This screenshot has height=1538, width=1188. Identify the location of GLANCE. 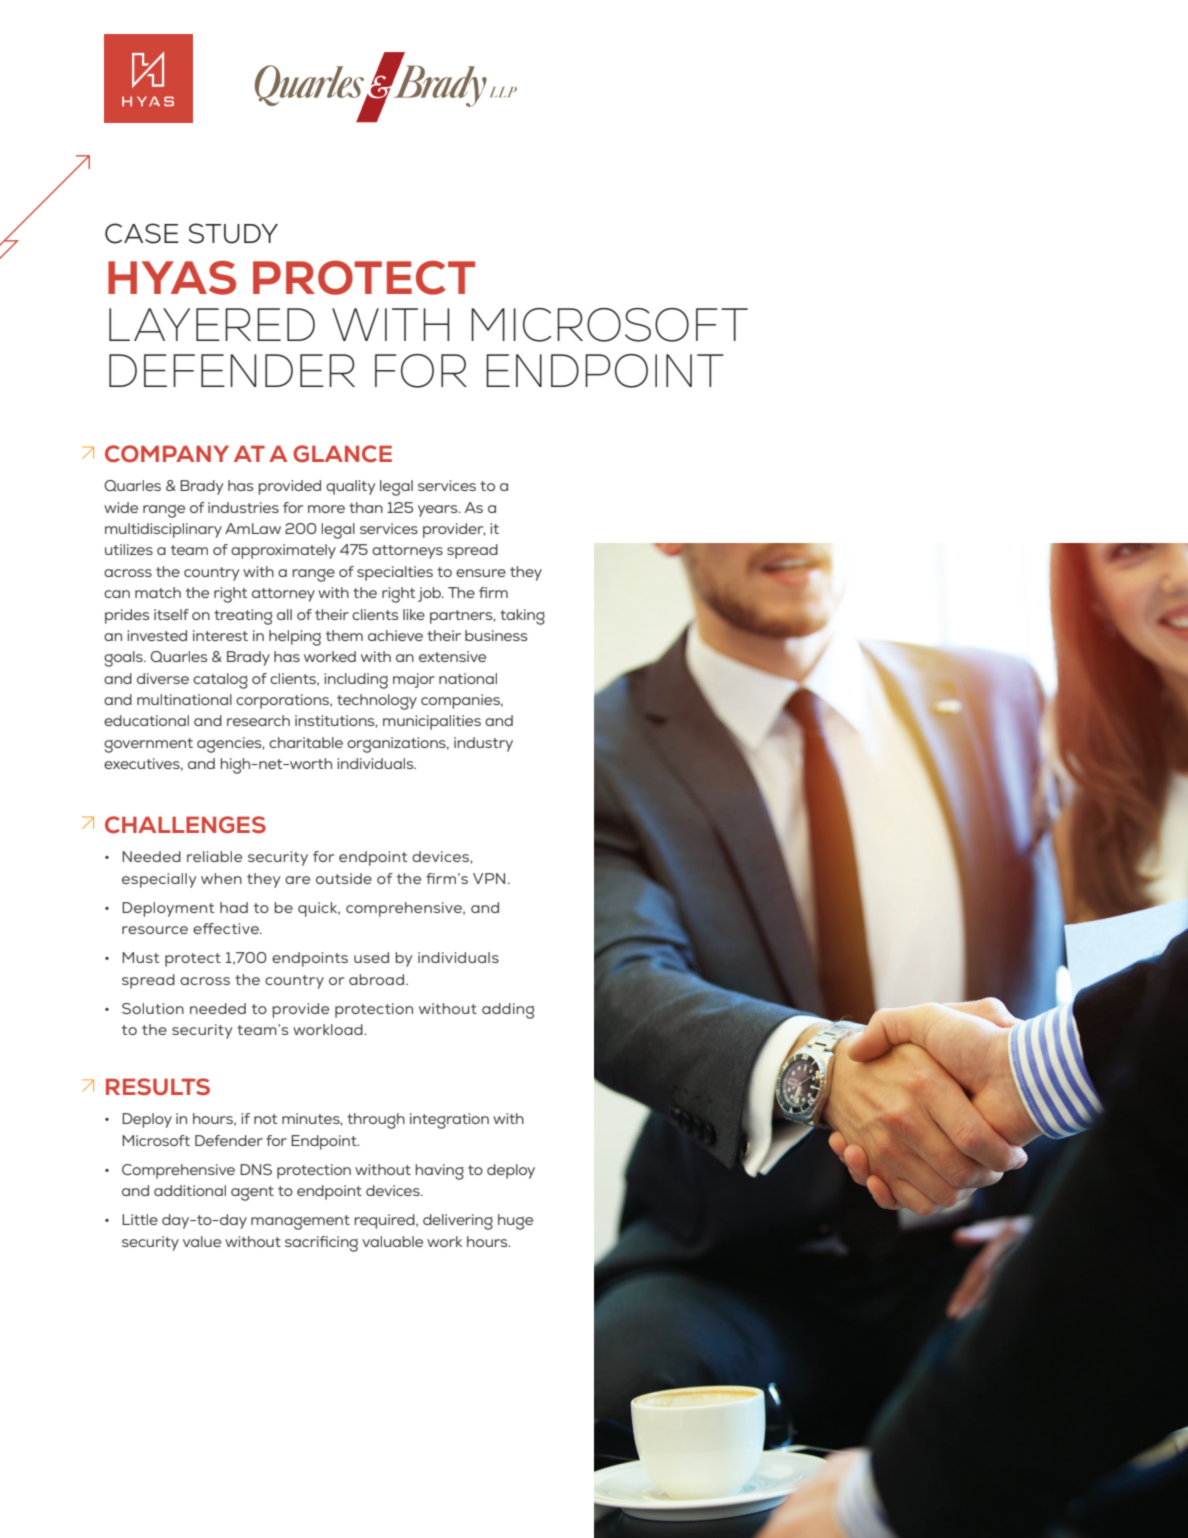
(342, 454).
